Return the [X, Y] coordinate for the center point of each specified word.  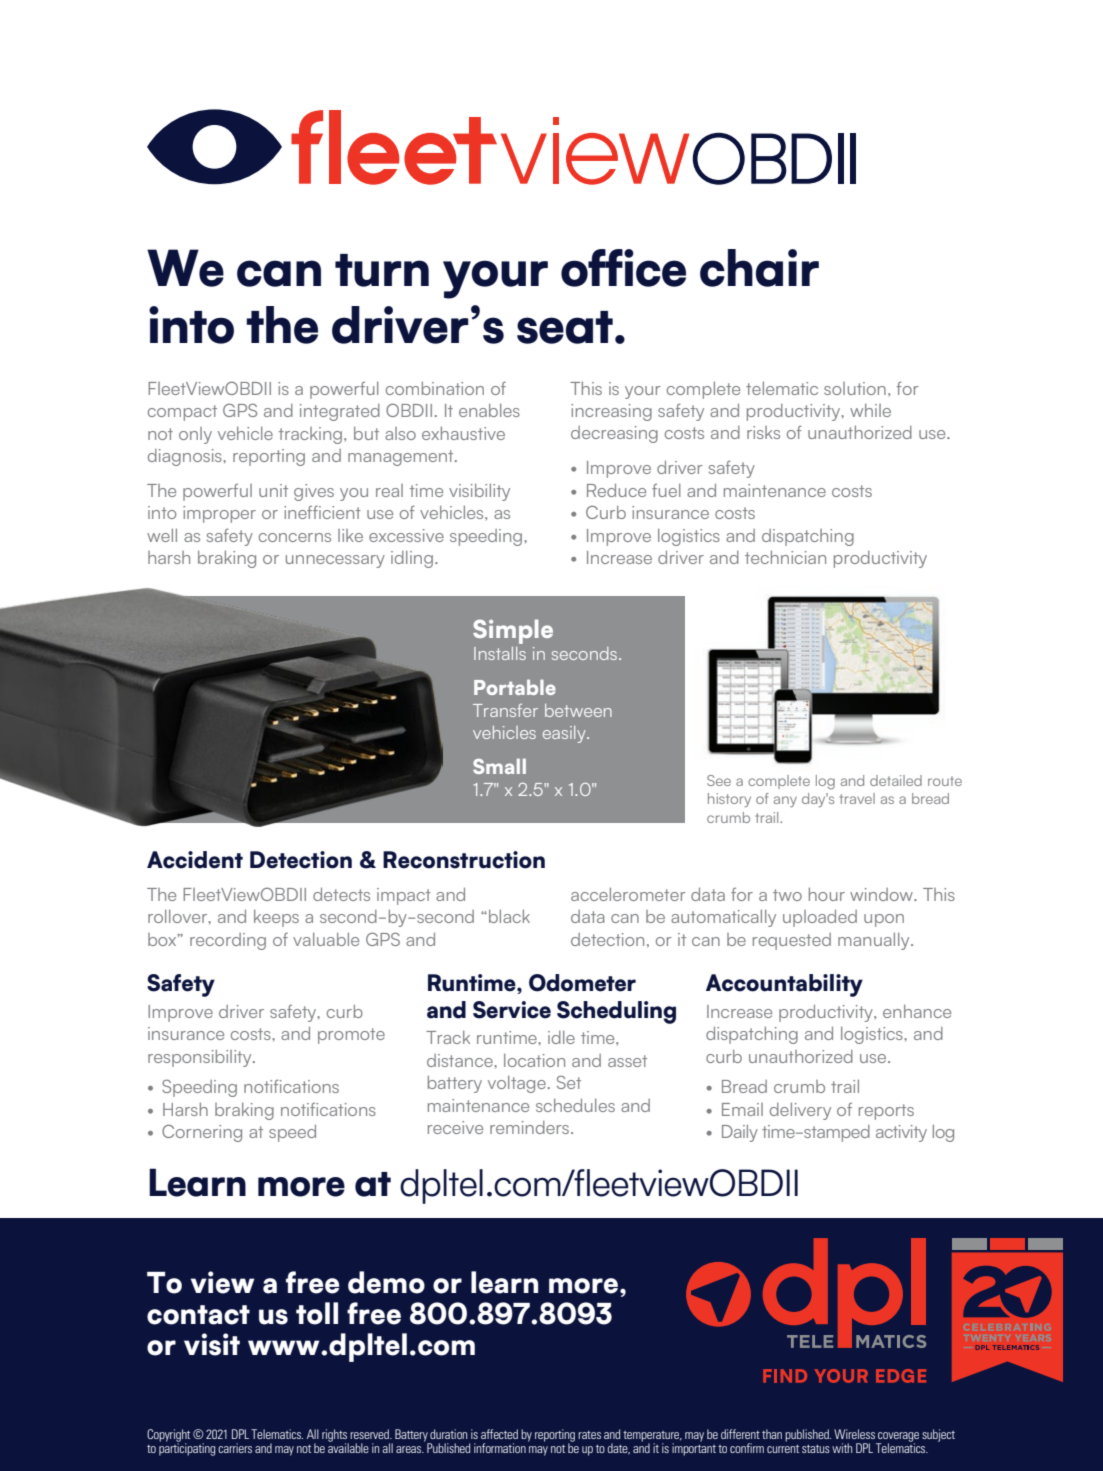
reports [886, 1112]
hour [827, 894]
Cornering [202, 1133]
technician [785, 557]
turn [382, 270]
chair [759, 268]
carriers [235, 1448]
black [509, 916]
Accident [195, 860]
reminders [531, 1127]
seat [565, 327]
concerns [295, 537]
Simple [513, 631]
